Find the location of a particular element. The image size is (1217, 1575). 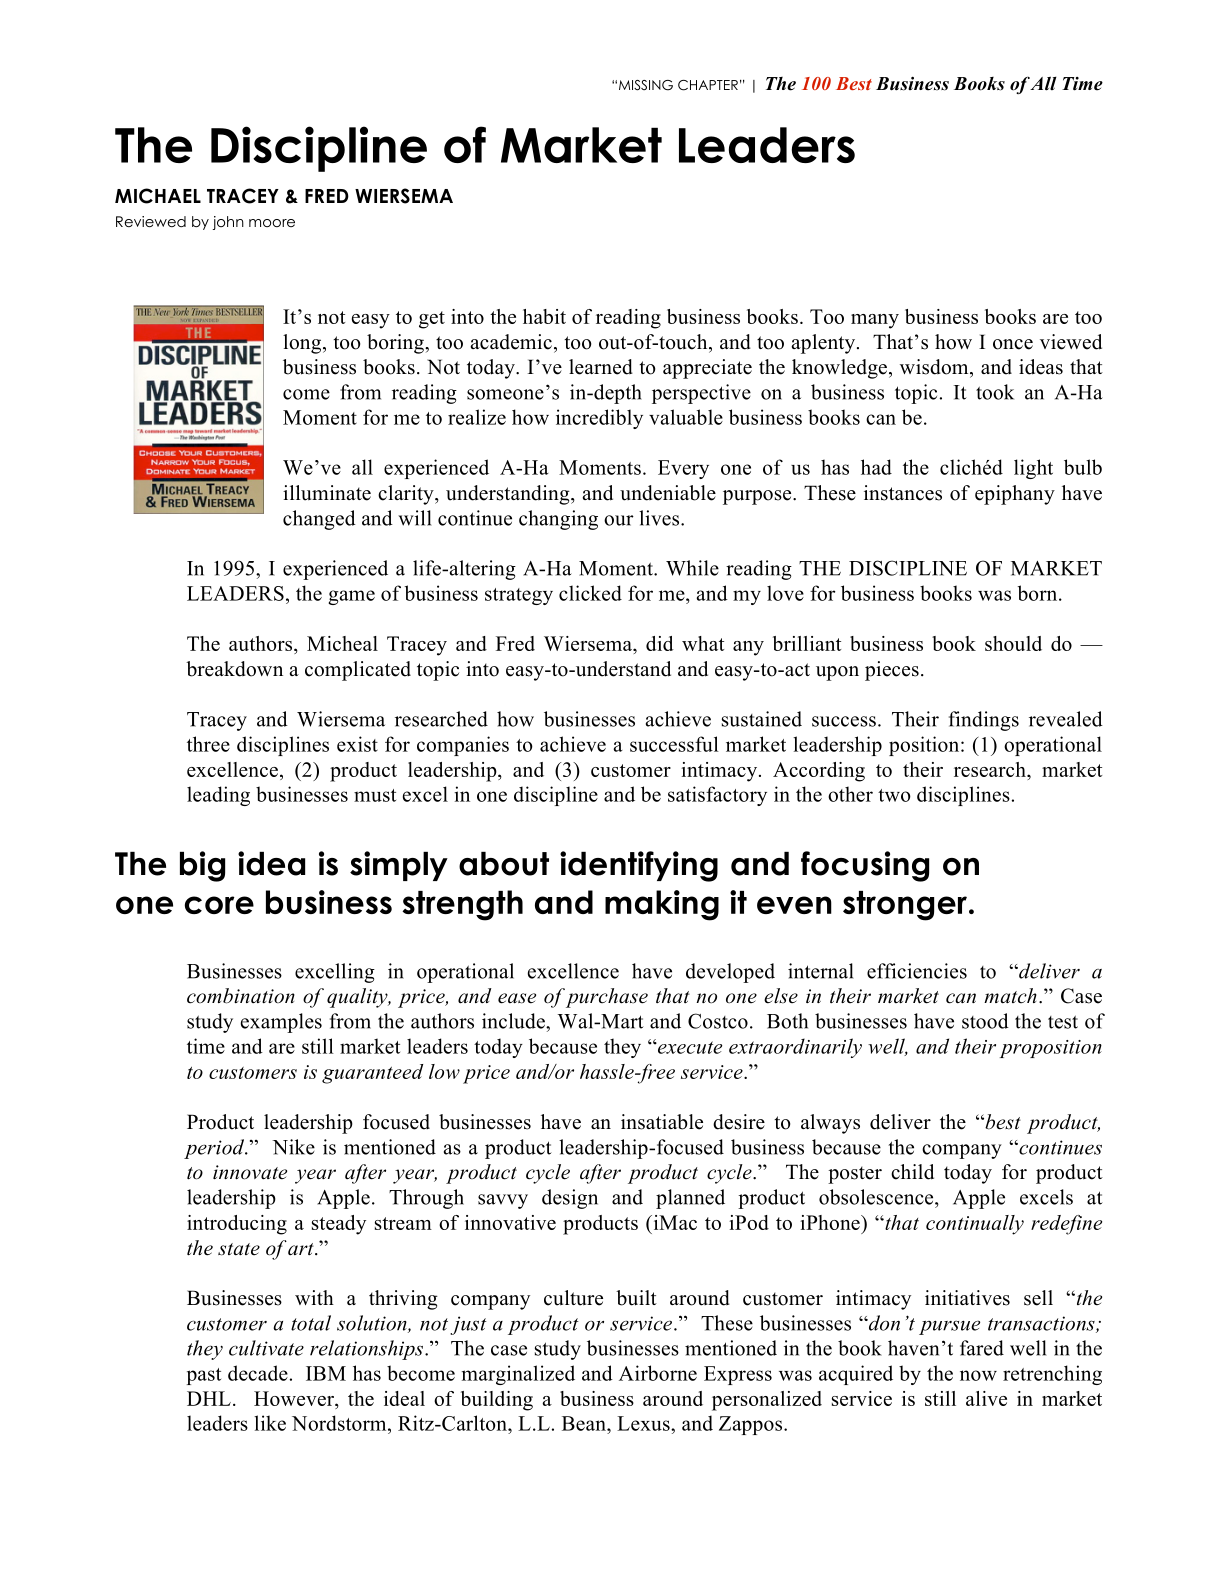

moore is located at coordinates (272, 223).
